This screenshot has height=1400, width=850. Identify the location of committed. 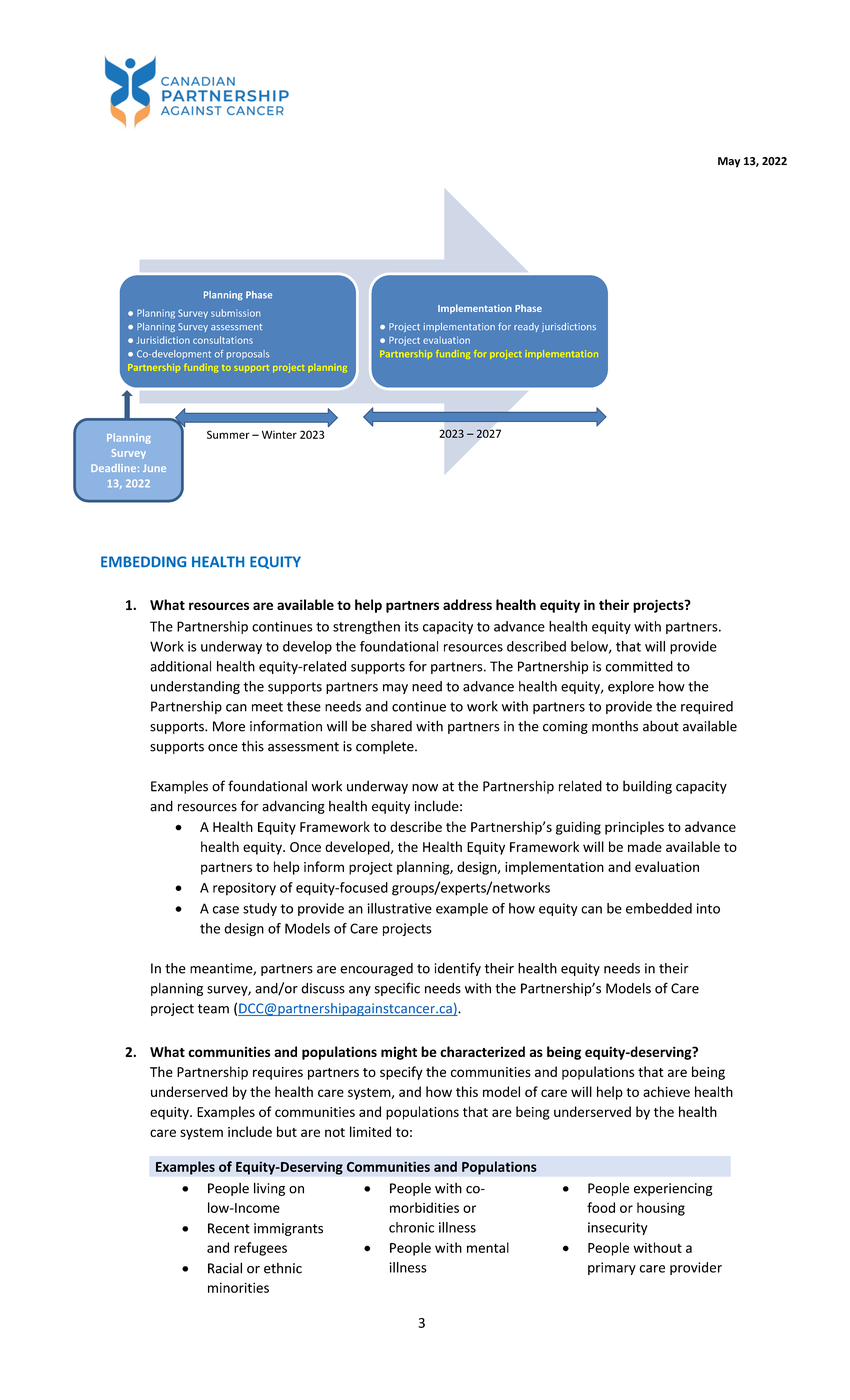
(639, 666).
